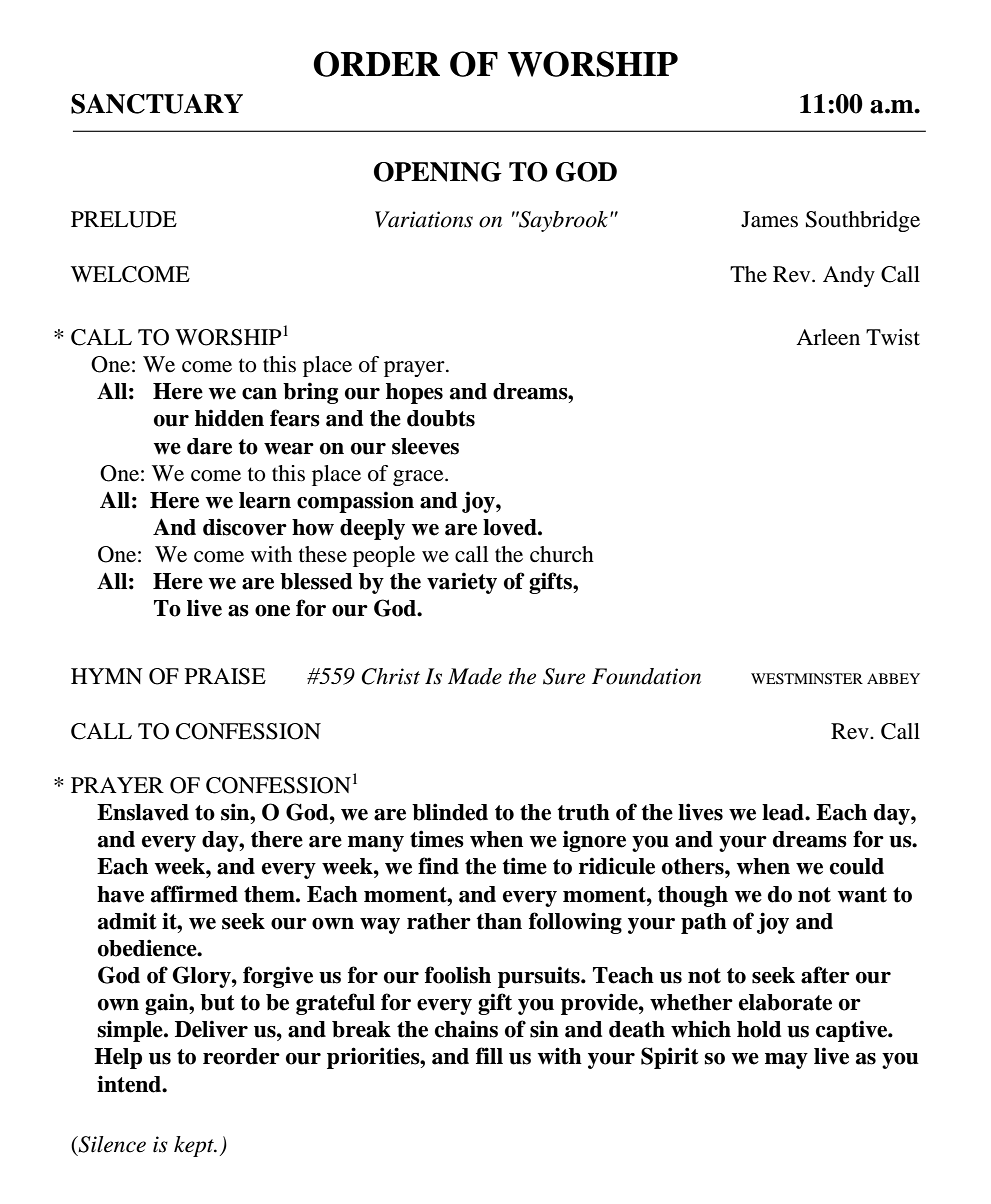  I want to click on than, so click(499, 921).
